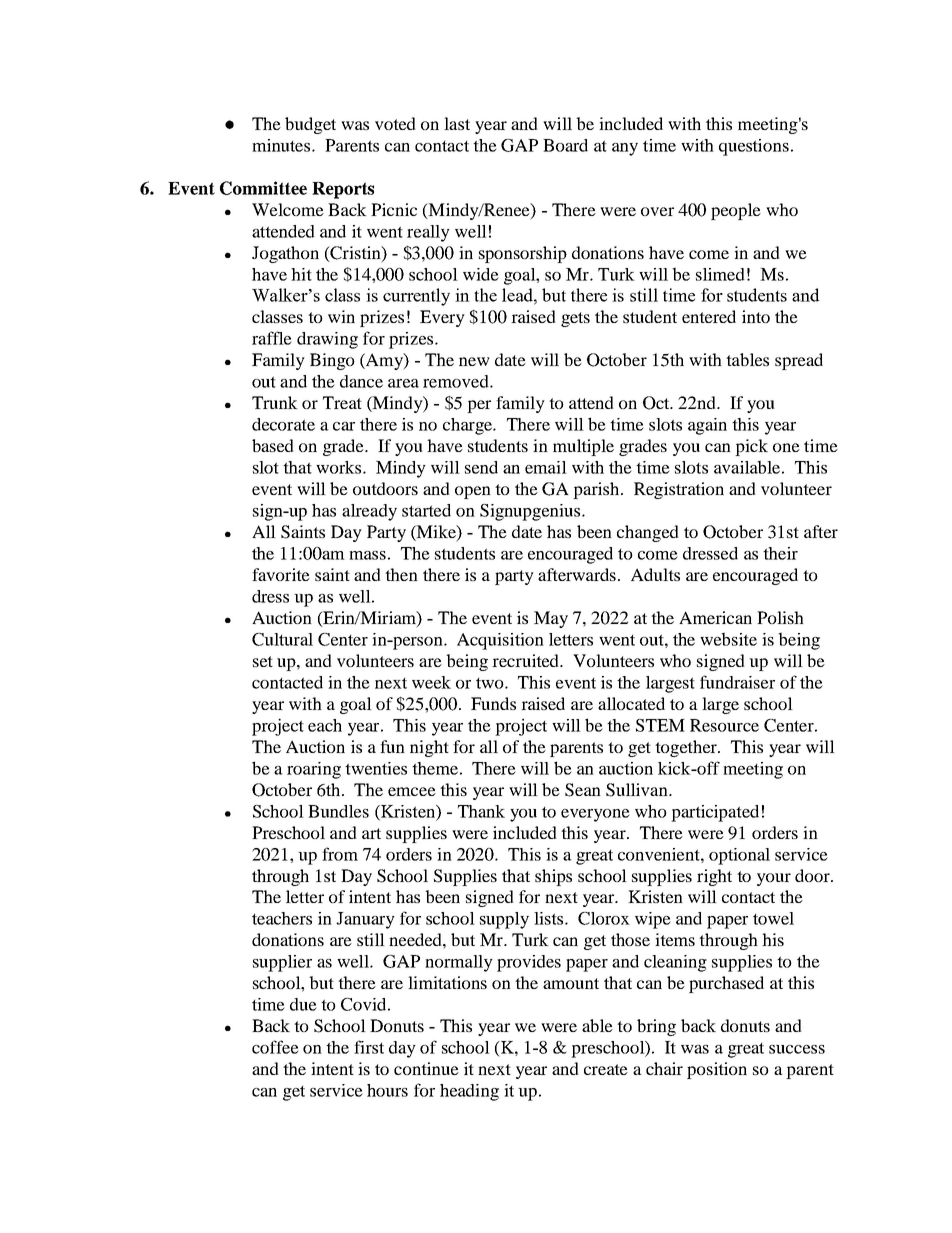 This screenshot has width=952, height=1233. Describe the element at coordinates (546, 467) in the screenshot. I see `email` at that location.
